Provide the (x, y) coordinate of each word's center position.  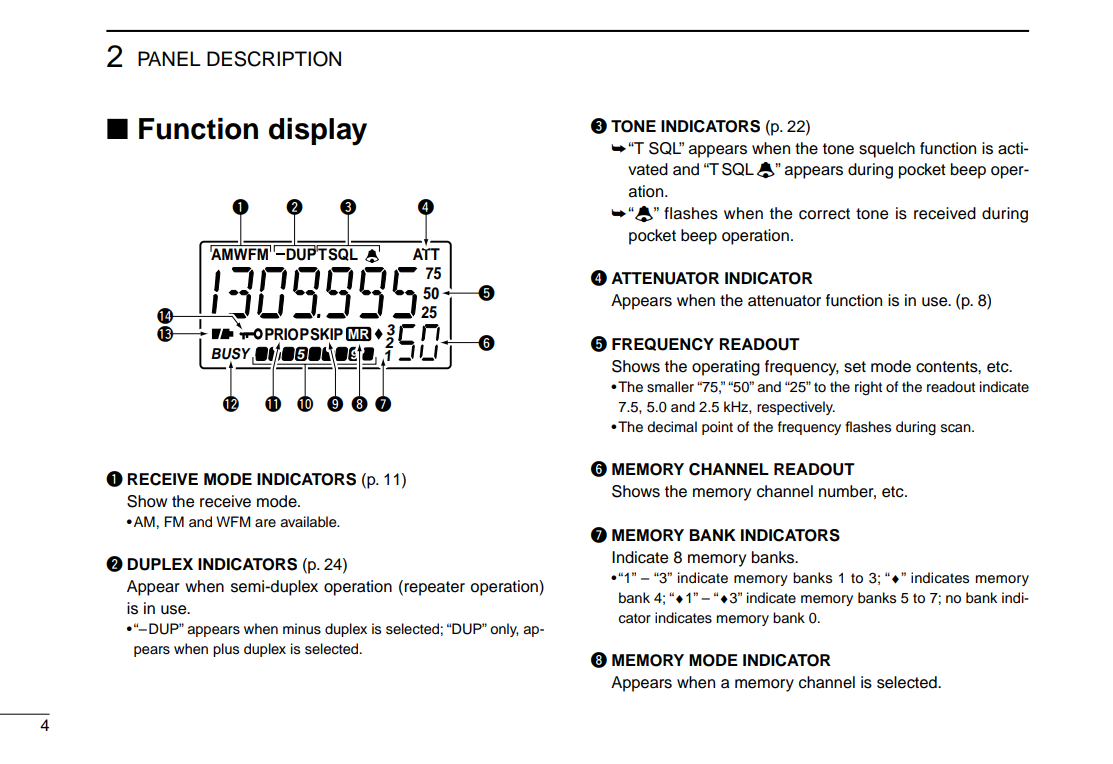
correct (824, 214)
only (504, 630)
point (717, 428)
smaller (670, 387)
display (318, 132)
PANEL (169, 58)
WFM (233, 521)
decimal (672, 427)
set (855, 367)
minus (302, 629)
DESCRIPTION (274, 59)
